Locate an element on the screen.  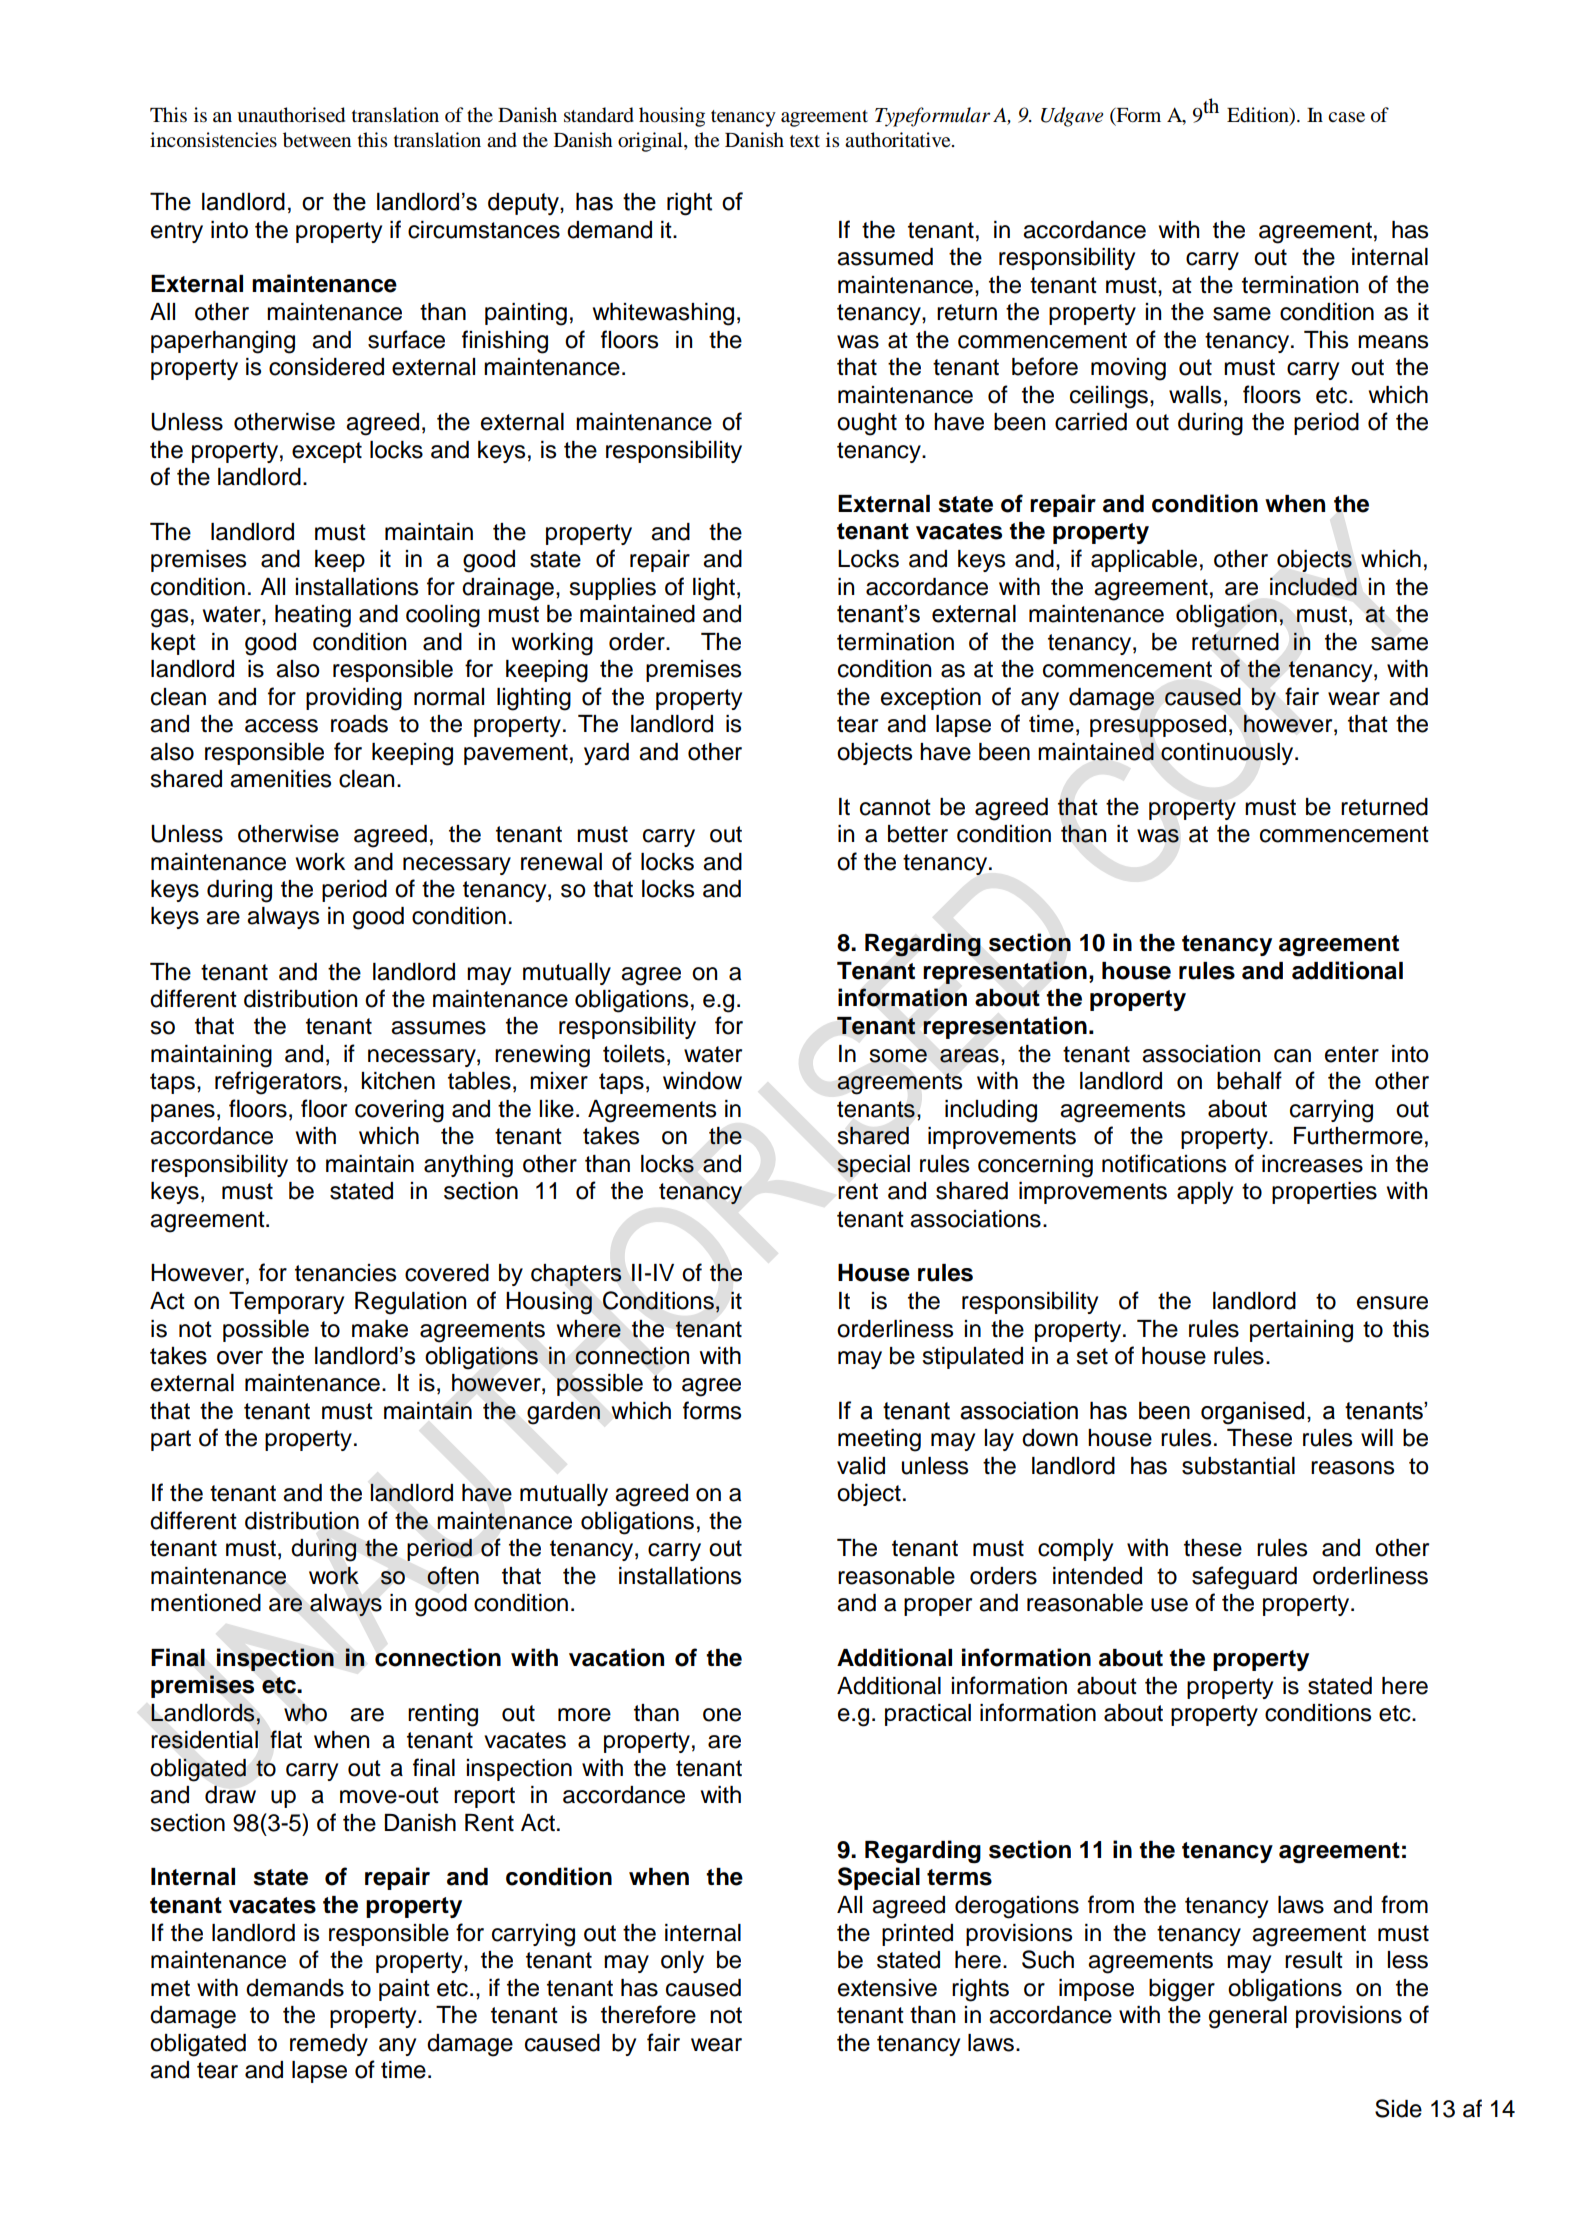
window is located at coordinates (702, 1081).
